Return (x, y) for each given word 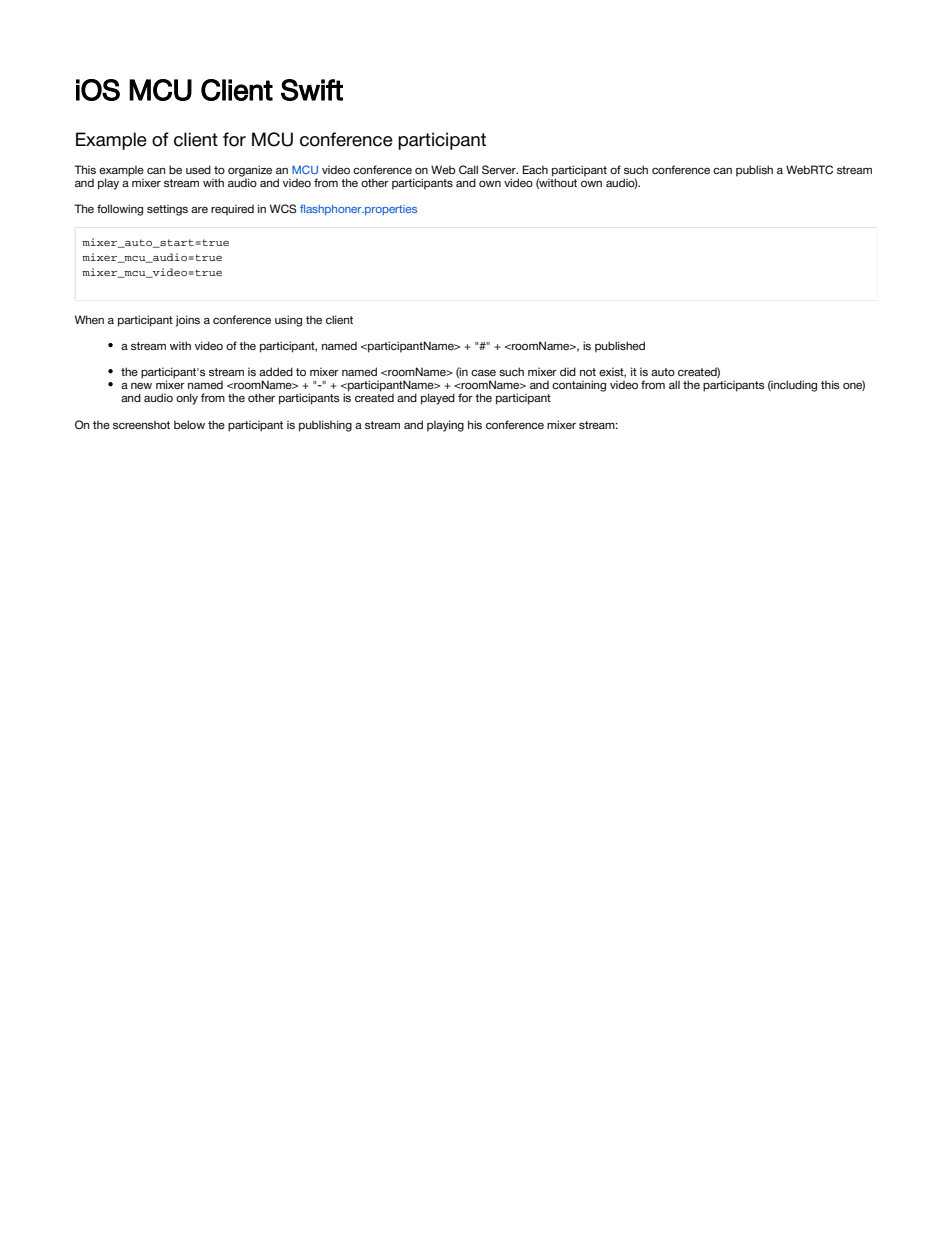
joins (188, 321)
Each (535, 169)
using (288, 321)
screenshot (141, 424)
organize (250, 172)
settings (167, 210)
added (276, 371)
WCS (283, 208)
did (568, 371)
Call (468, 169)
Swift (312, 90)
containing (579, 386)
